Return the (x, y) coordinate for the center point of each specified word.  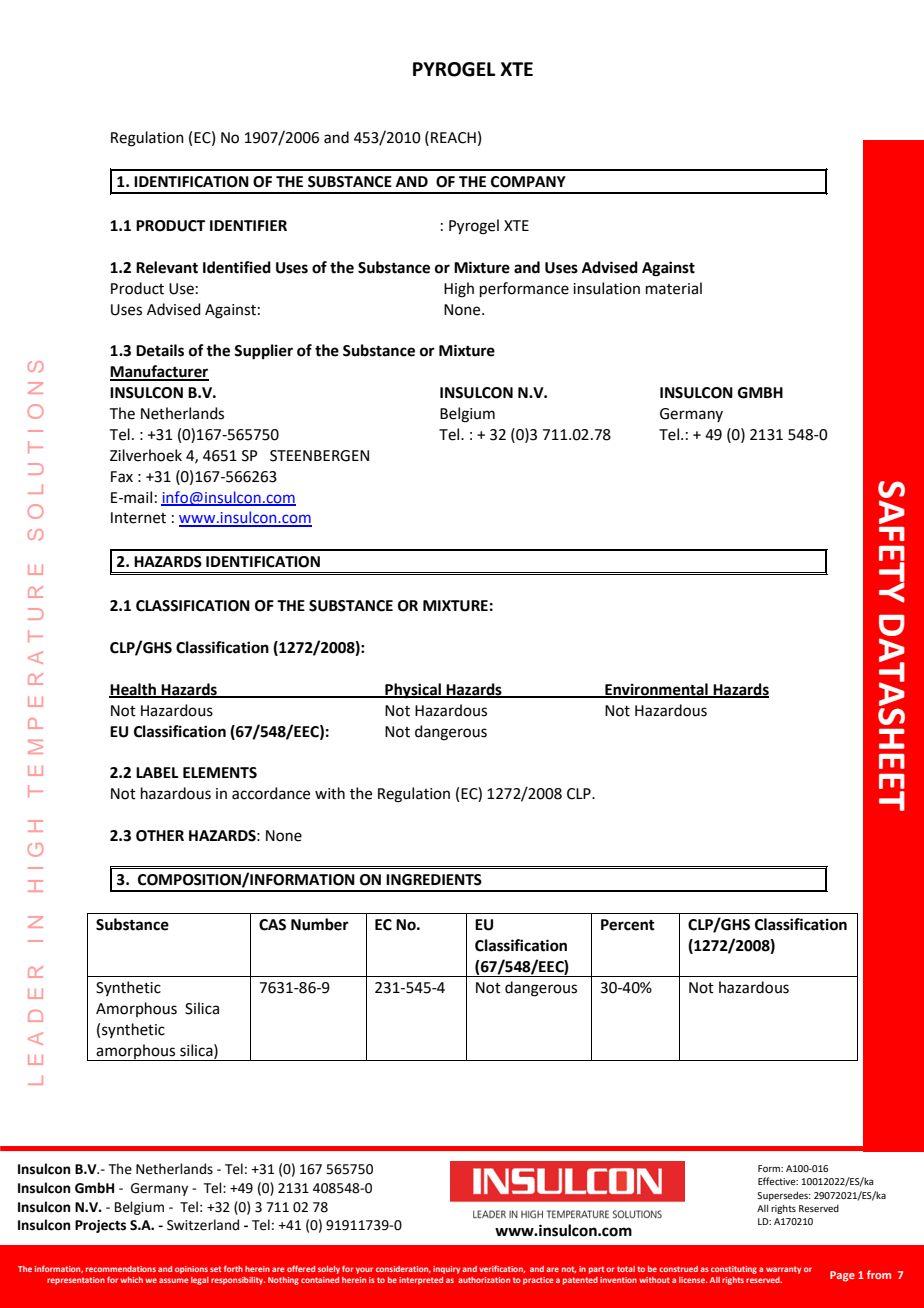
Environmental (656, 690)
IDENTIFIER (248, 225)
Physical (413, 691)
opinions (191, 1270)
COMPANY (528, 182)
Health (134, 690)
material (674, 288)
